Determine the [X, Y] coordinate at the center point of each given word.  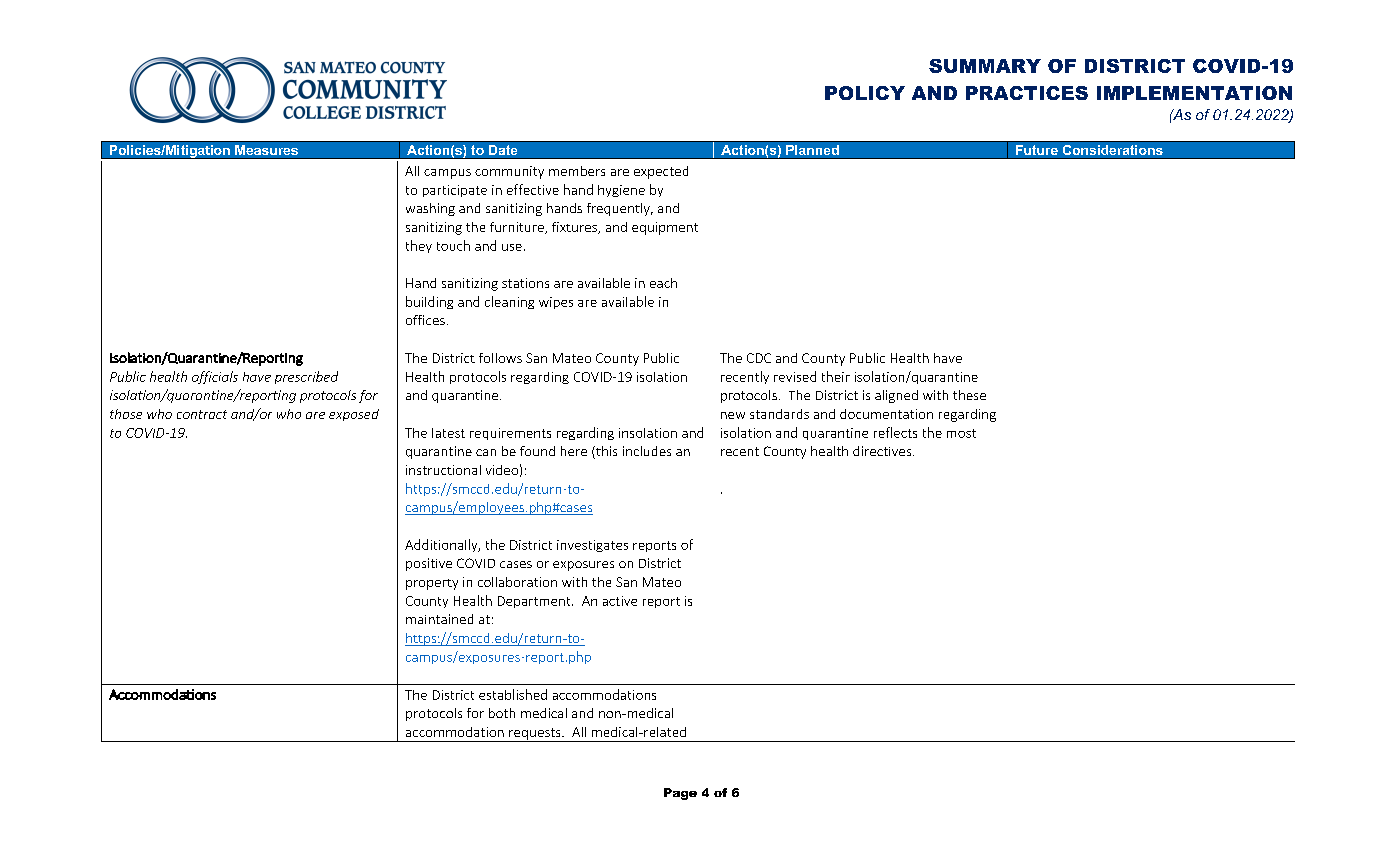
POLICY [865, 93]
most [961, 433]
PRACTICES [1027, 93]
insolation [648, 433]
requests [535, 735]
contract [202, 414]
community [509, 172]
